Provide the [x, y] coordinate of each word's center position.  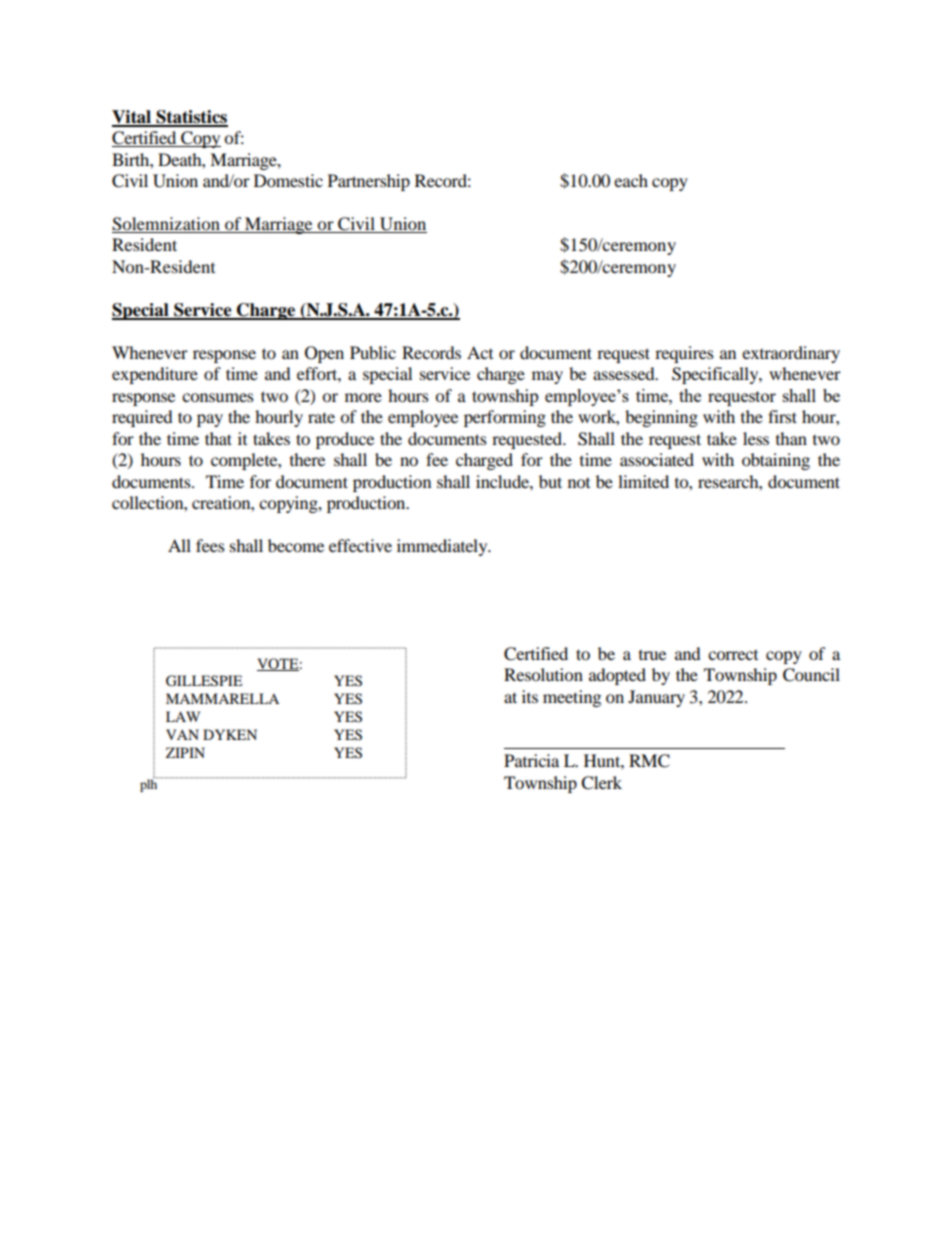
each [631, 180]
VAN [182, 734]
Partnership [369, 182]
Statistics [191, 118]
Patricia [531, 760]
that [218, 438]
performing [505, 418]
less [756, 438]
